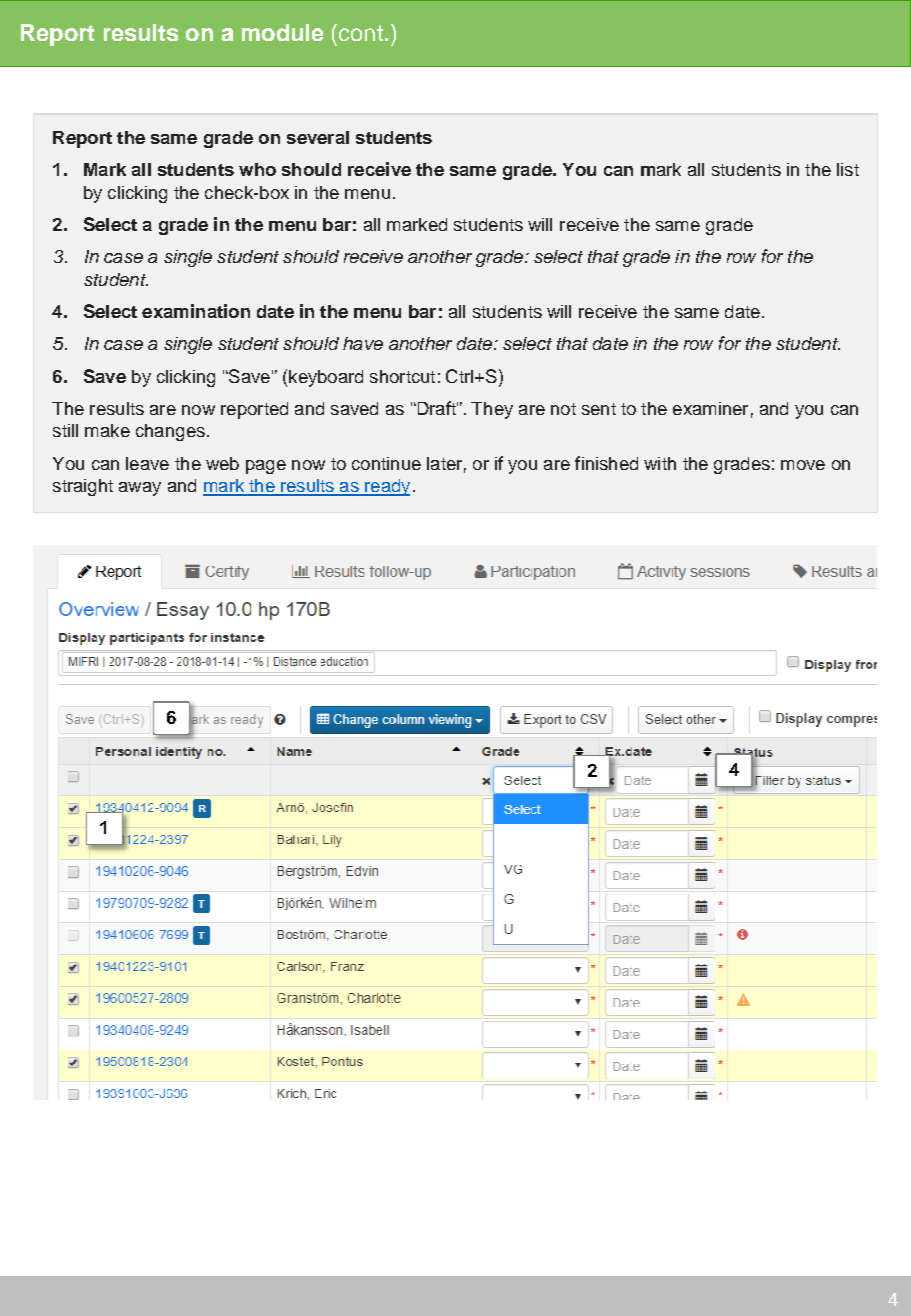 This screenshot has height=1316, width=911. I want to click on examination, so click(196, 311).
